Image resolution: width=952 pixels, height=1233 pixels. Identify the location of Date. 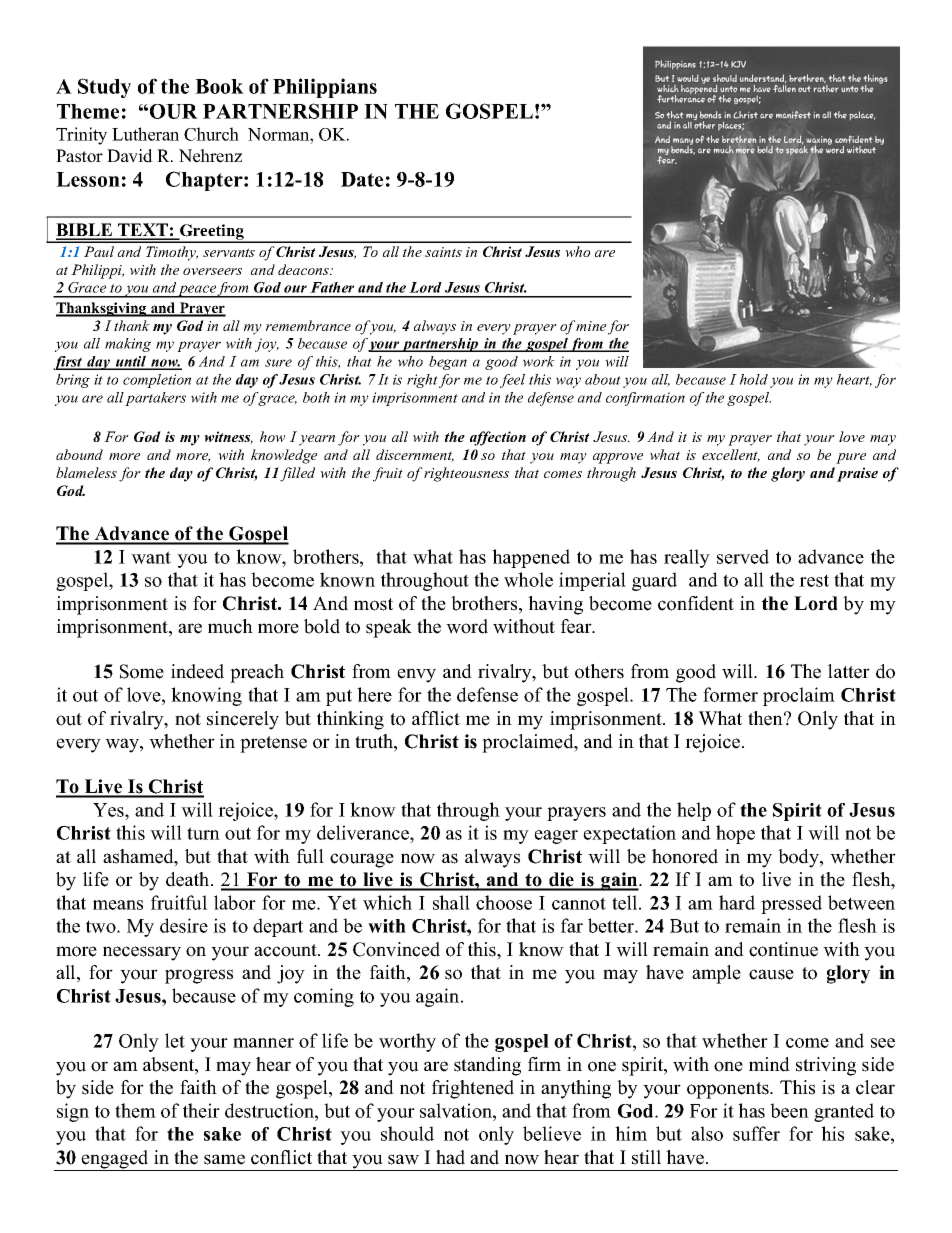
(362, 179).
